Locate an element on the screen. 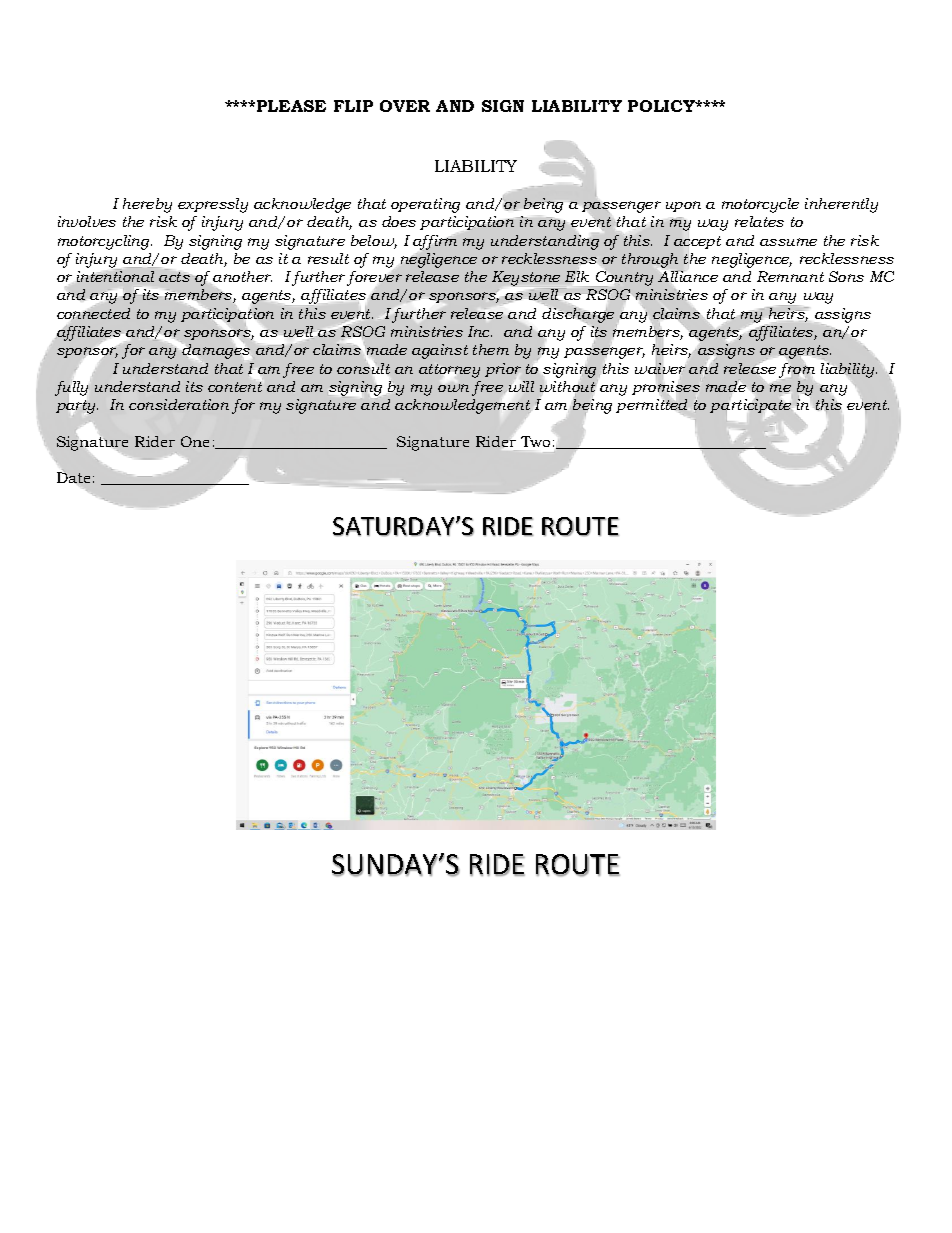  Date is located at coordinates (73, 477).
